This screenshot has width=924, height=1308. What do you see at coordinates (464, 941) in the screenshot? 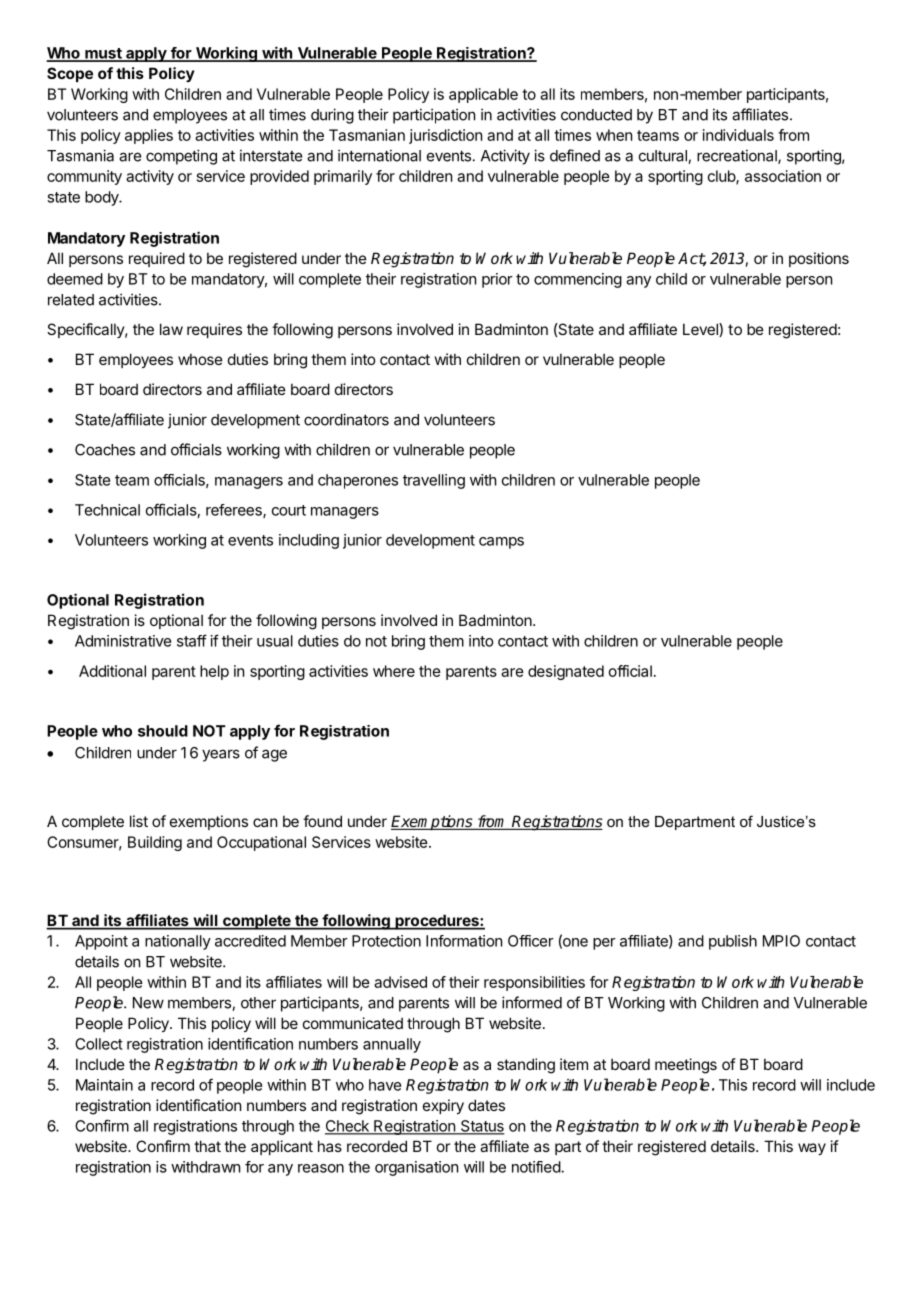
I see `Information` at bounding box center [464, 941].
